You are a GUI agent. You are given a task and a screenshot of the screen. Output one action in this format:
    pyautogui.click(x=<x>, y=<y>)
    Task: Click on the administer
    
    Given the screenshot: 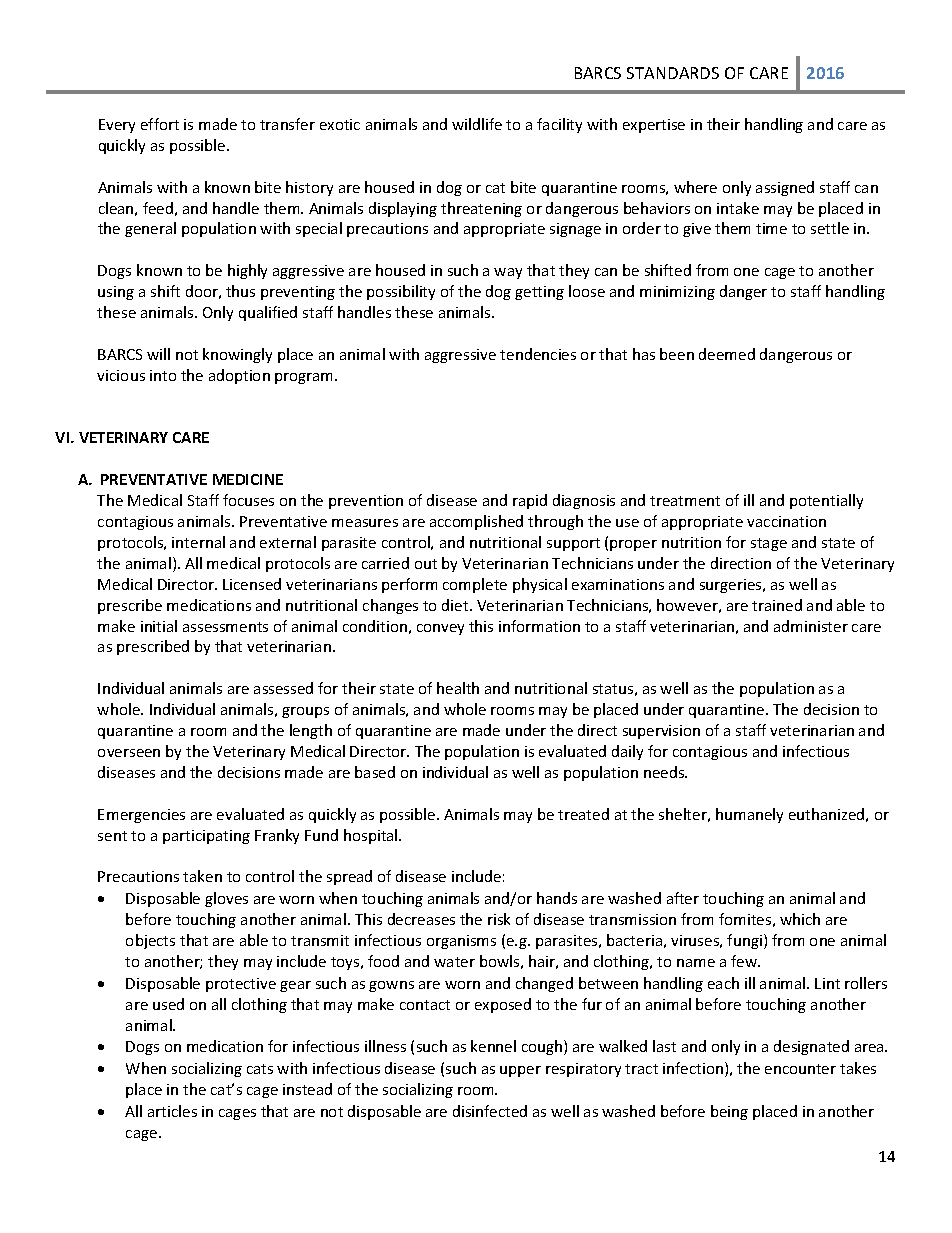 What is the action you would take?
    pyautogui.click(x=811, y=626)
